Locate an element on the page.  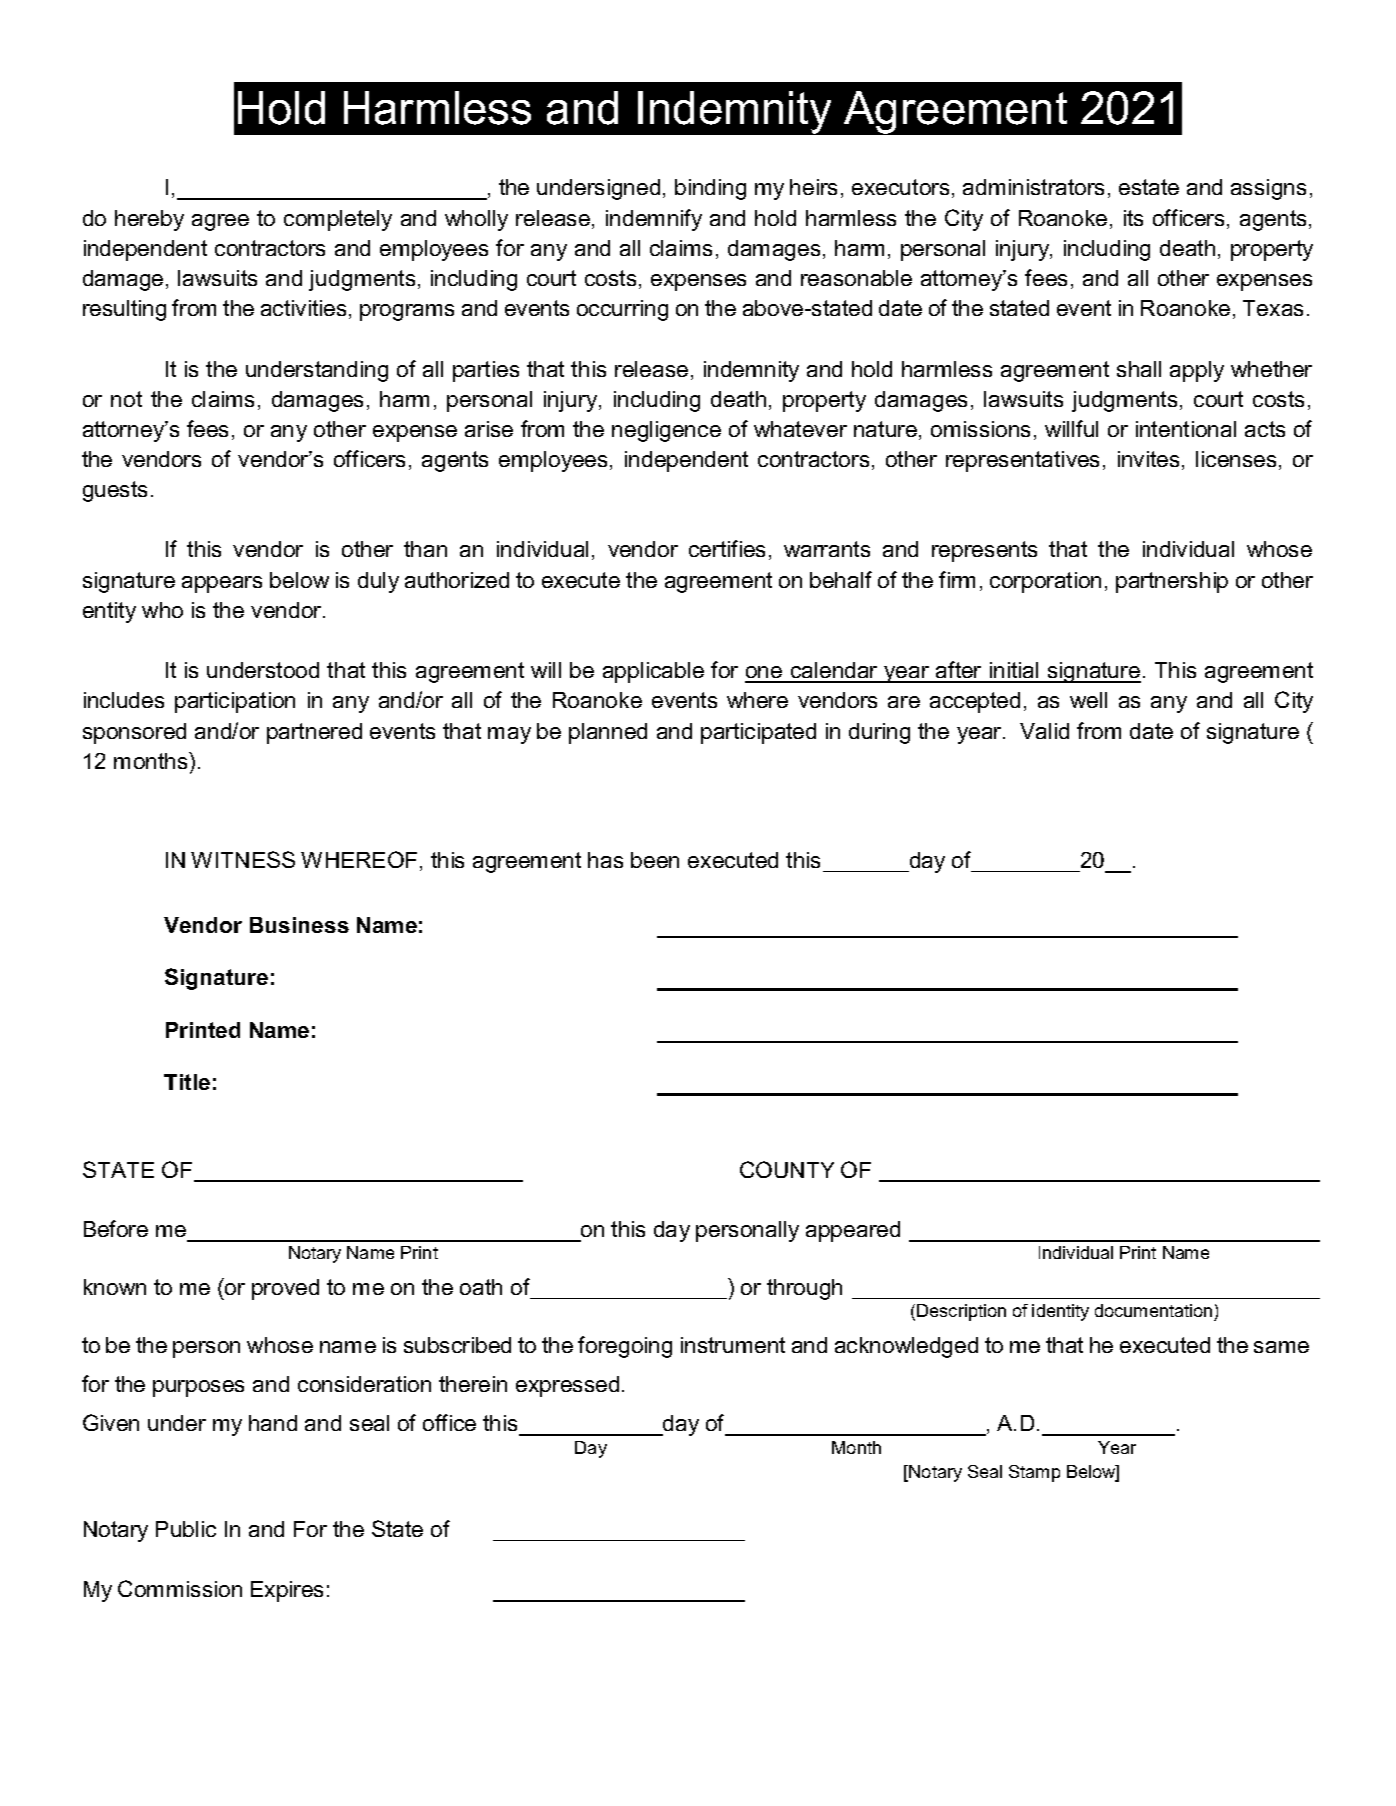
expressed is located at coordinates (567, 1386).
